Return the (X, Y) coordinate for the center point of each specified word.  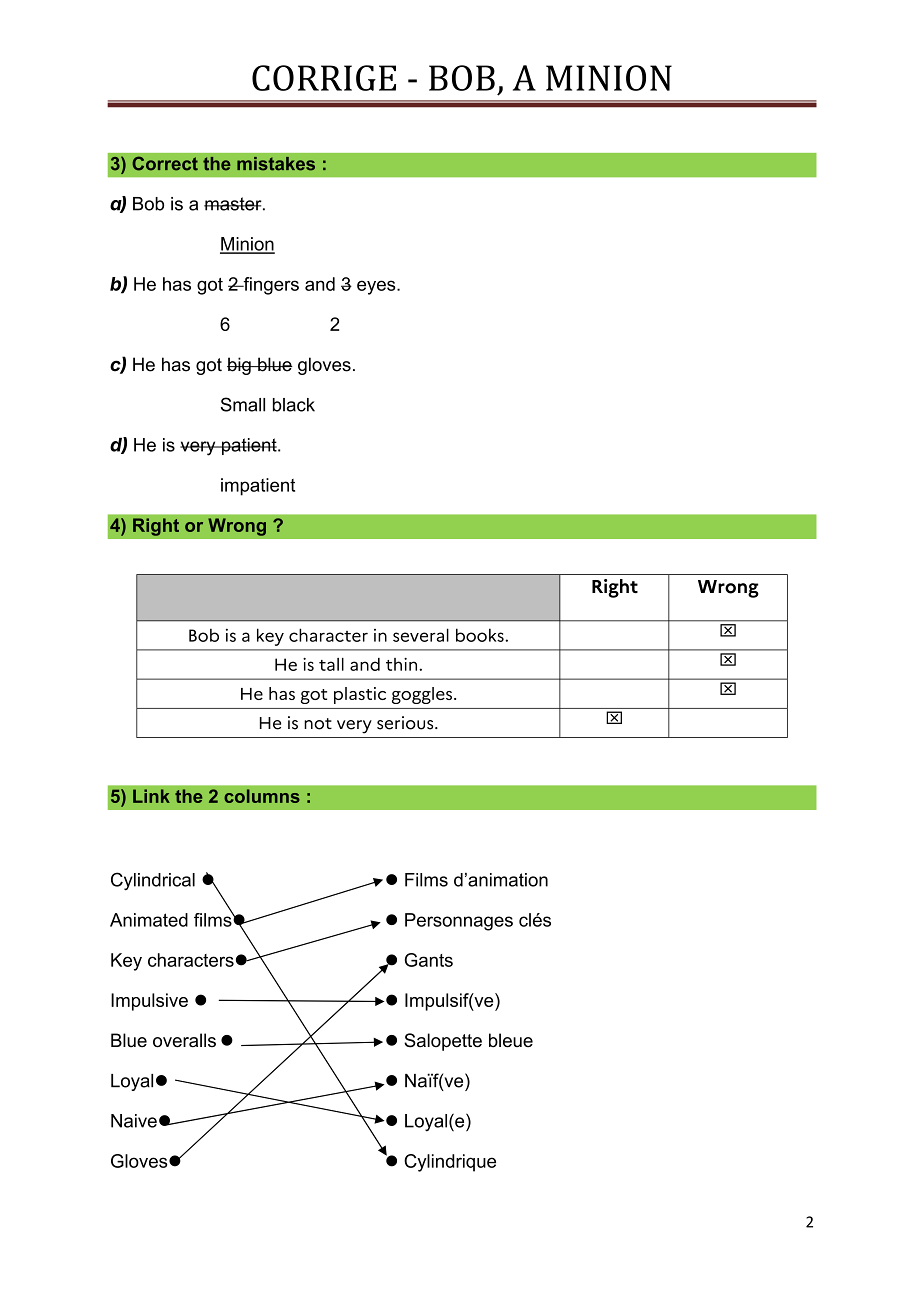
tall (331, 664)
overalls (184, 1040)
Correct (165, 163)
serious (406, 723)
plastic (360, 695)
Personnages (459, 922)
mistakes (276, 164)
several (421, 635)
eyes (377, 287)
